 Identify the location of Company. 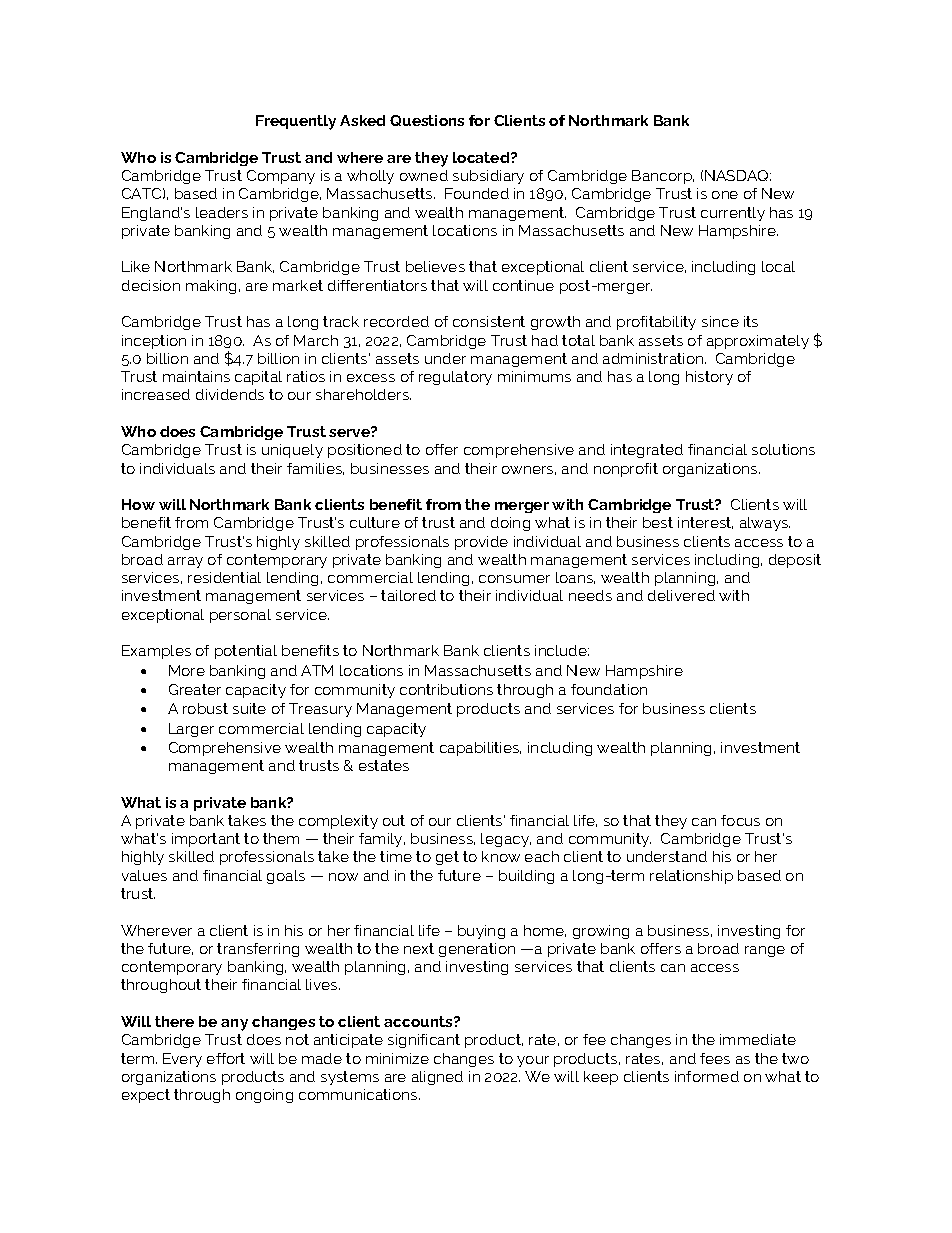
(281, 177).
